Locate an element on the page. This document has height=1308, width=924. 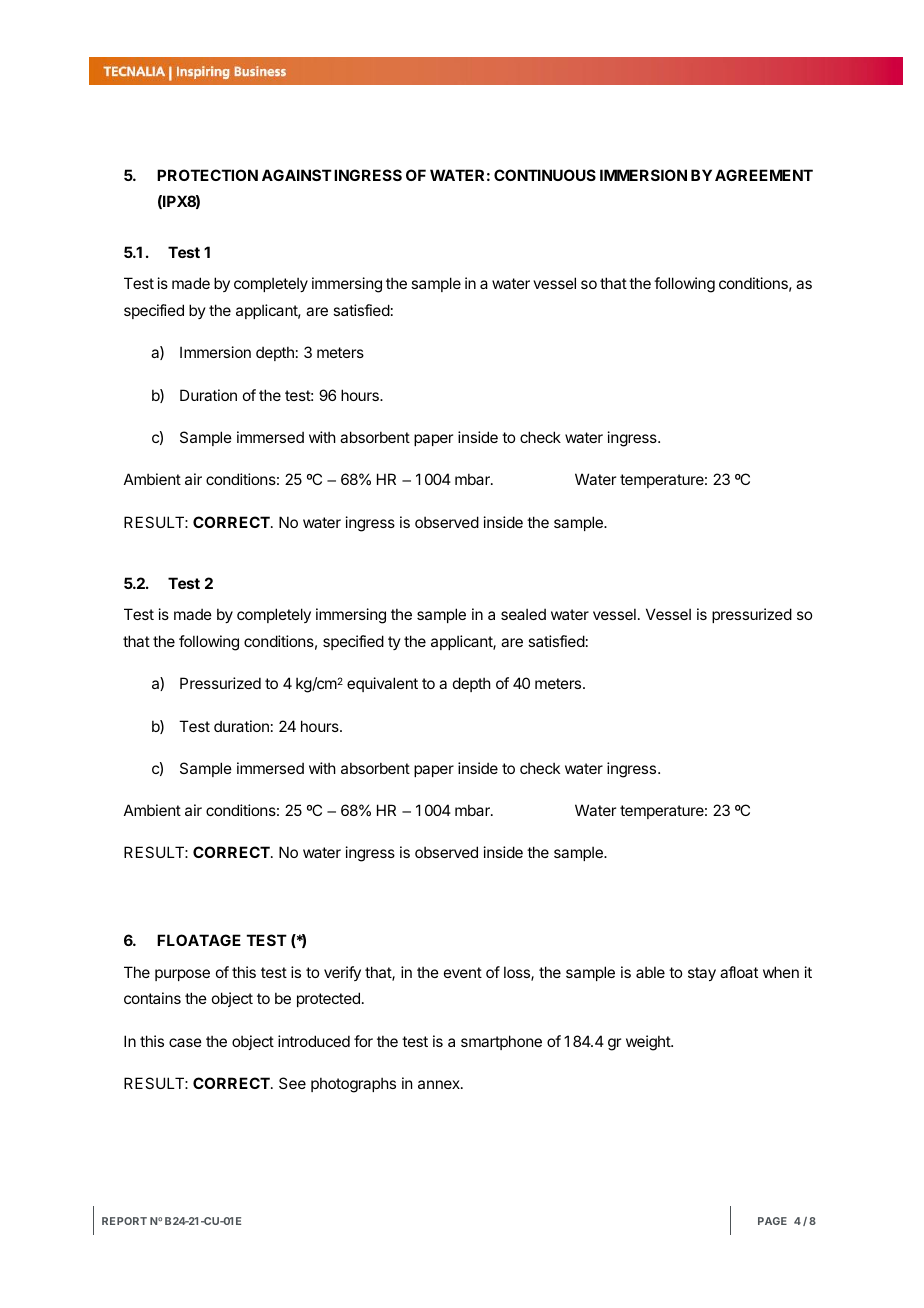
PAGE is located at coordinates (772, 1221).
